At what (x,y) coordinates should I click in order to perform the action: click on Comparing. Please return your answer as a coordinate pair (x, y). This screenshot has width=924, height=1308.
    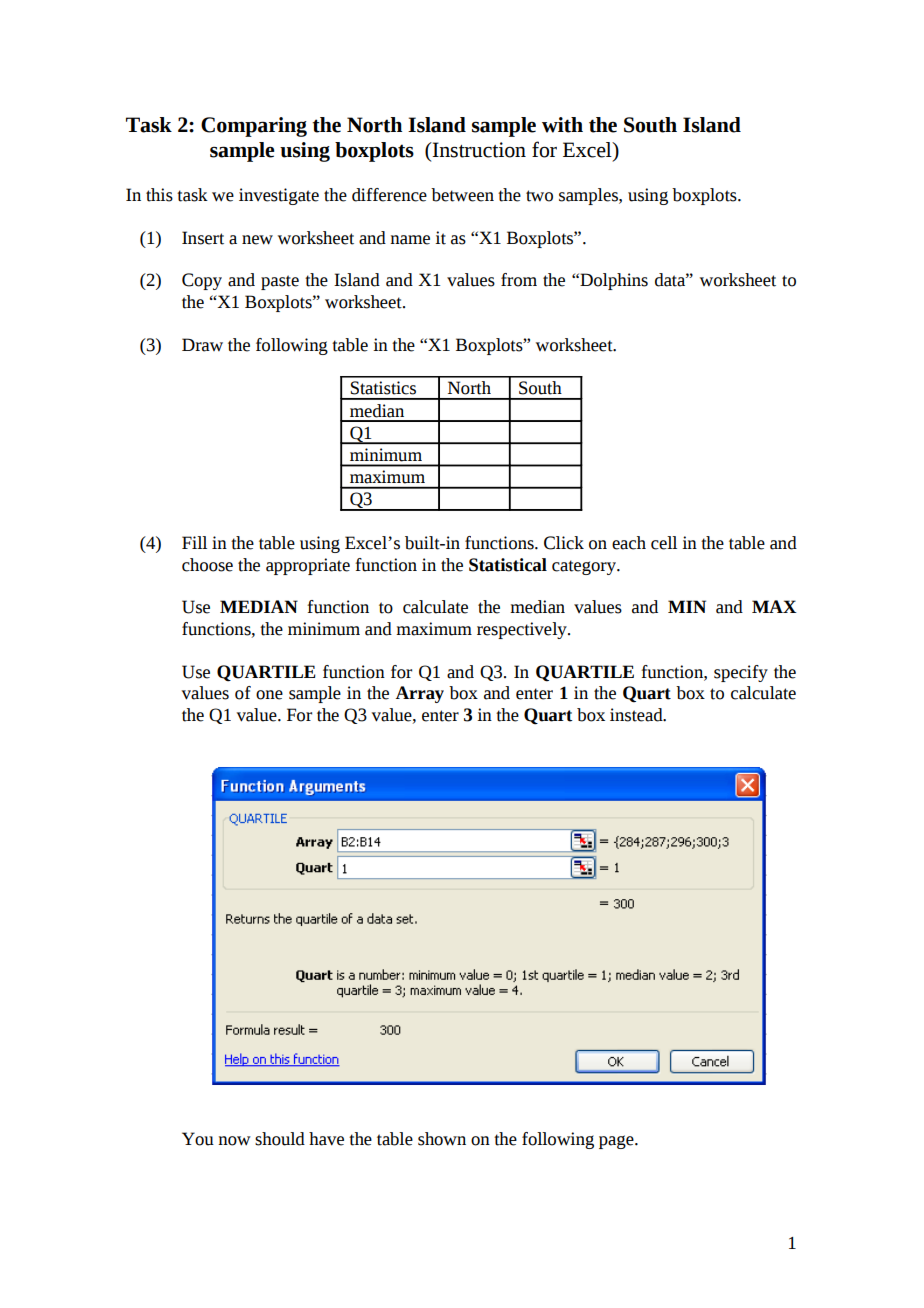
    Looking at the image, I should click on (254, 127).
